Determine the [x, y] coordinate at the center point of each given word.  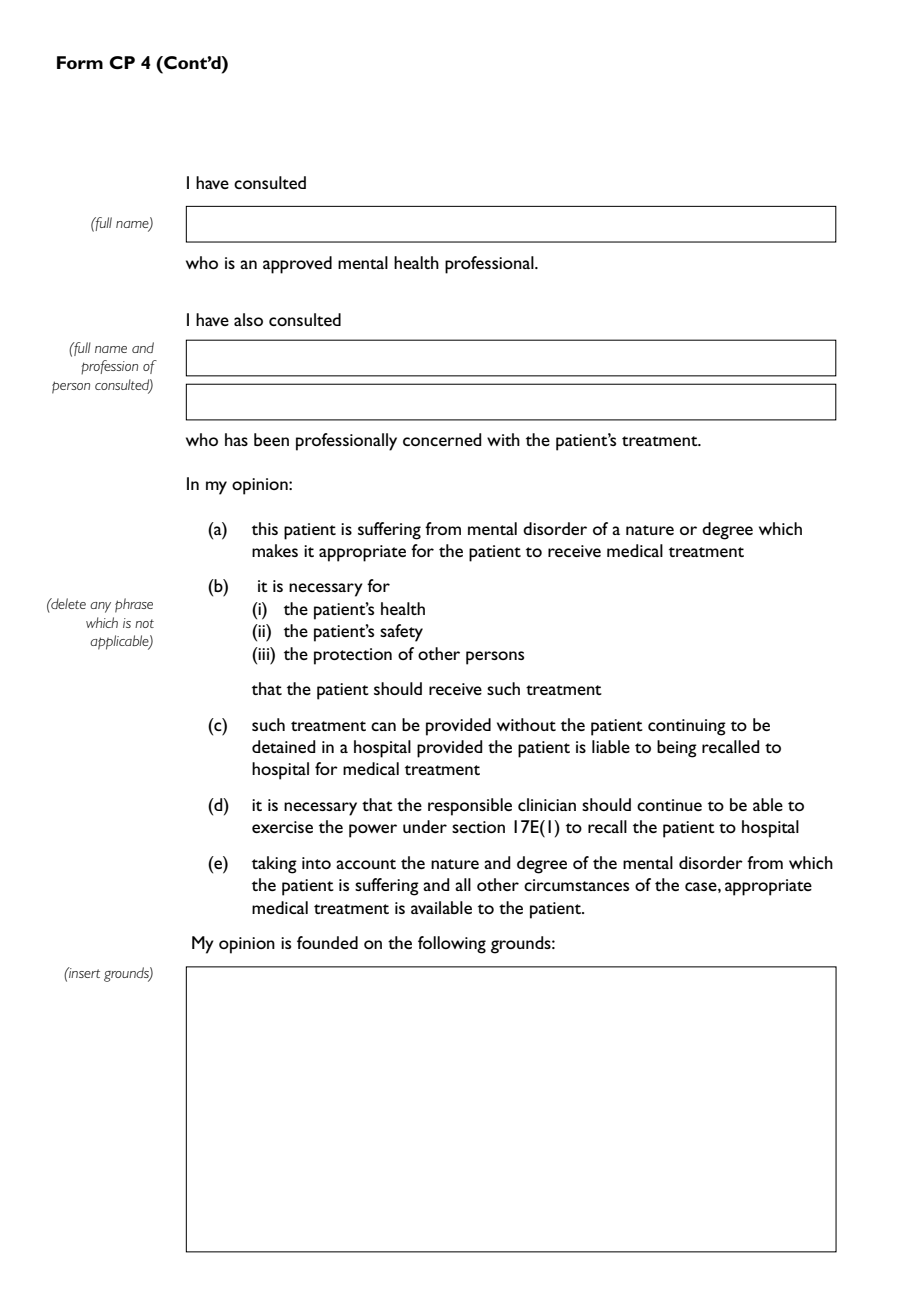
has [236, 439]
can [383, 726]
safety [401, 633]
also [248, 319]
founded [327, 942]
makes [275, 550]
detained [284, 746]
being [677, 749]
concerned [442, 439]
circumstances [576, 885]
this [265, 528]
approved [297, 265]
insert [83, 972]
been [271, 439]
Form [80, 62]
